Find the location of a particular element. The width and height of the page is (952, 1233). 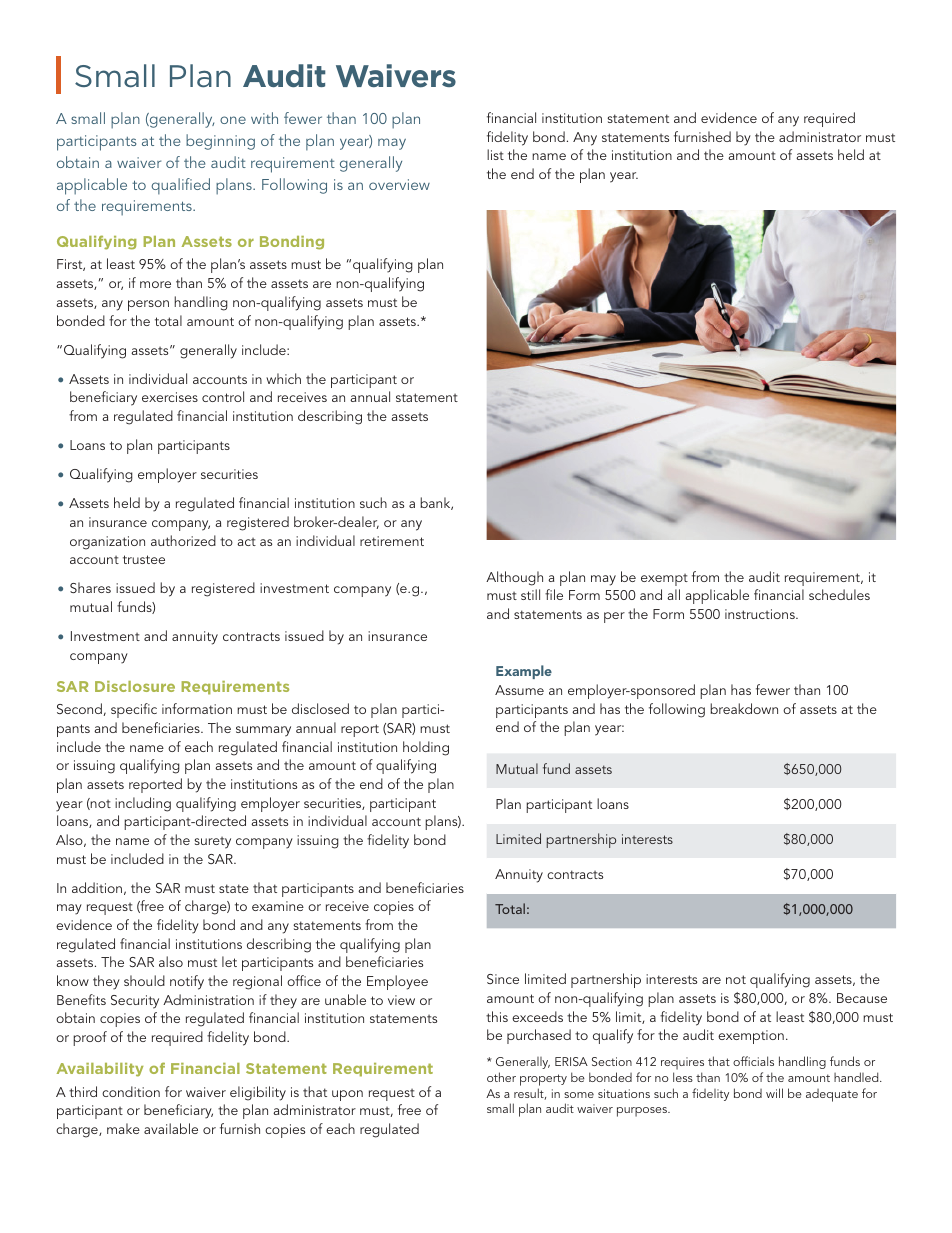

will is located at coordinates (774, 1093).
